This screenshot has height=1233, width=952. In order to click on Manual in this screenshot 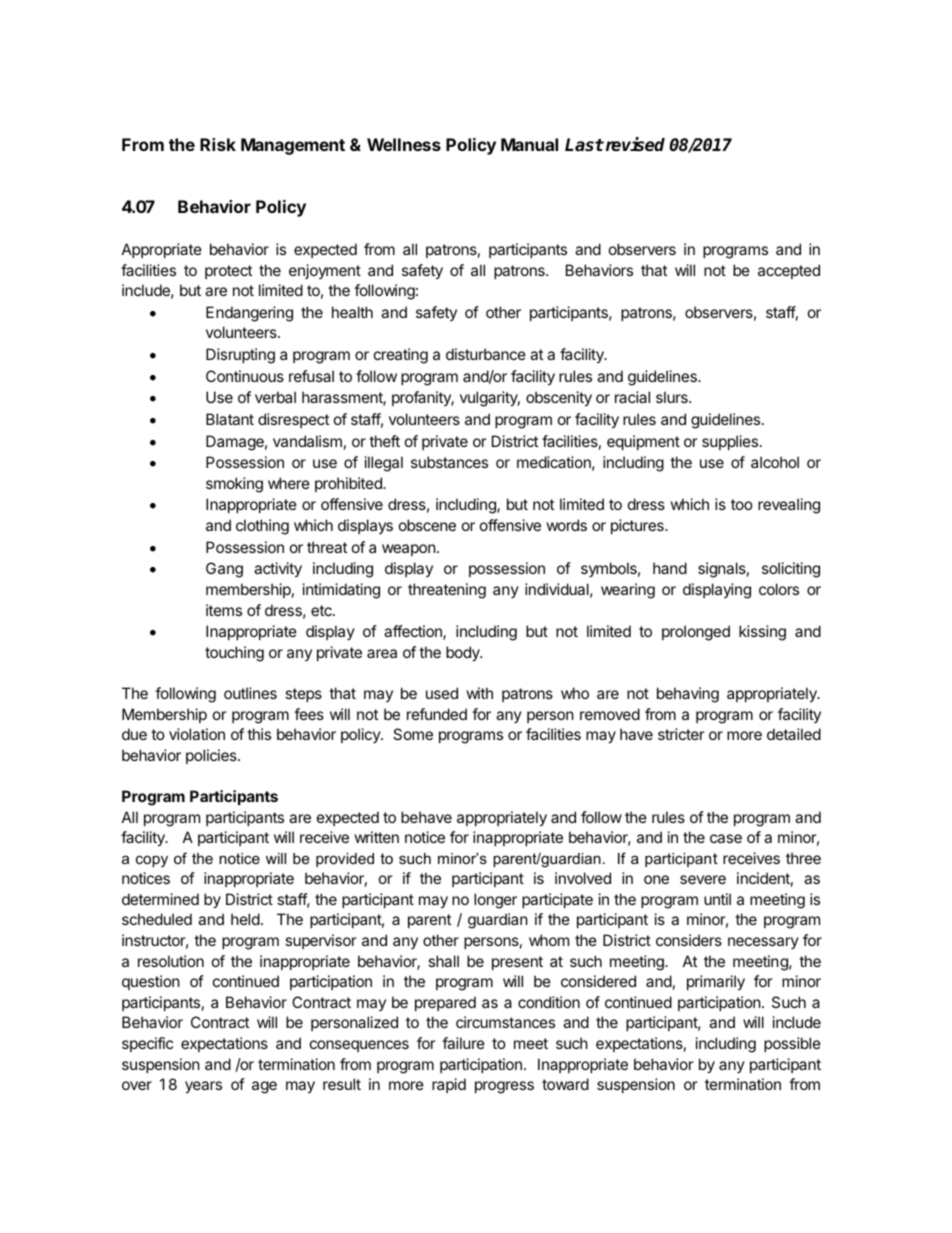, I will do `click(529, 144)`.
